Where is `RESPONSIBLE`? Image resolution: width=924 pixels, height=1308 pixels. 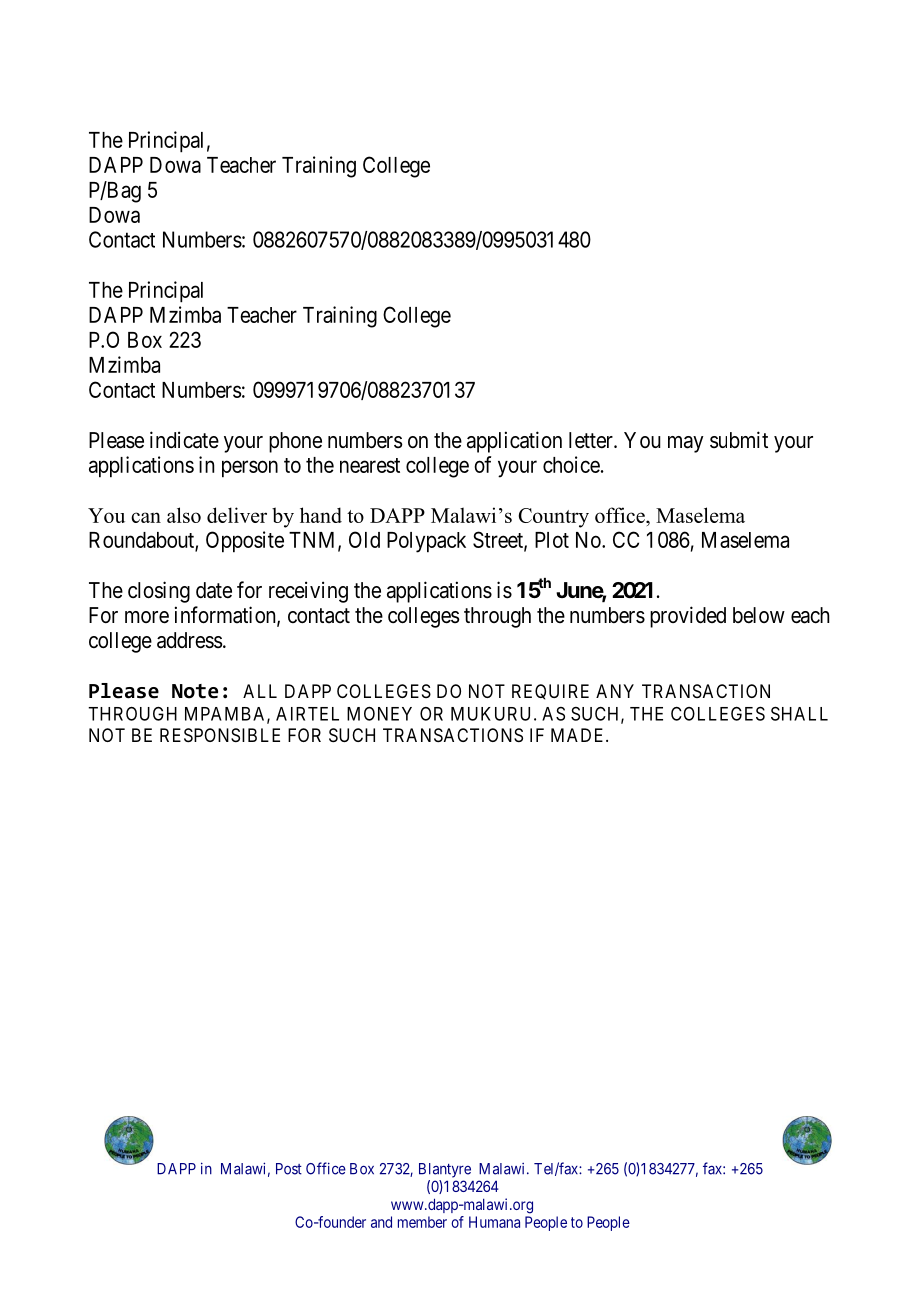
RESPONSIBLE is located at coordinates (220, 735).
